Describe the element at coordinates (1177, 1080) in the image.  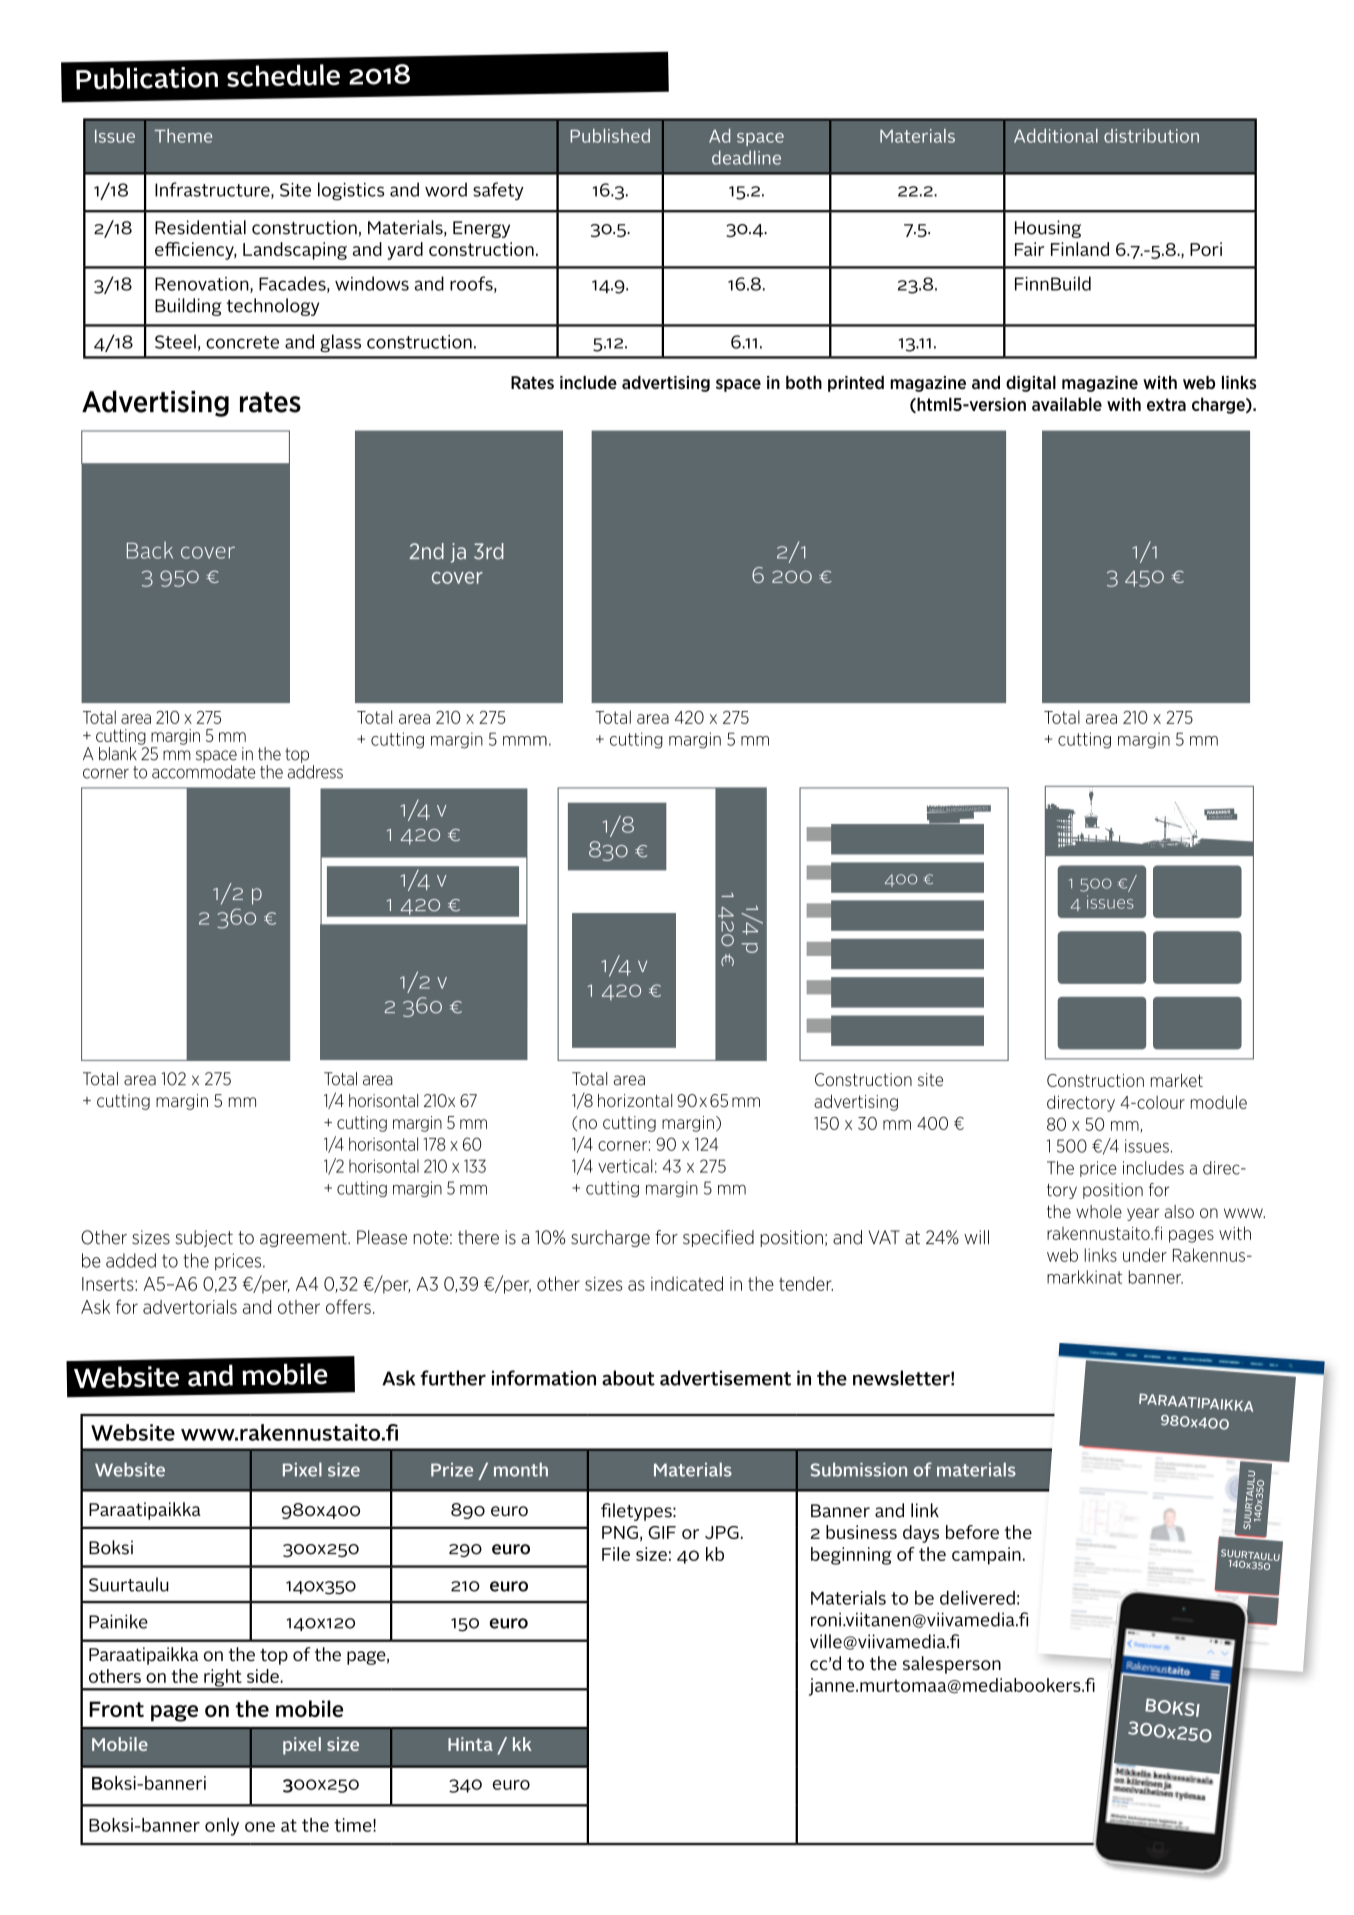
I see `market` at that location.
